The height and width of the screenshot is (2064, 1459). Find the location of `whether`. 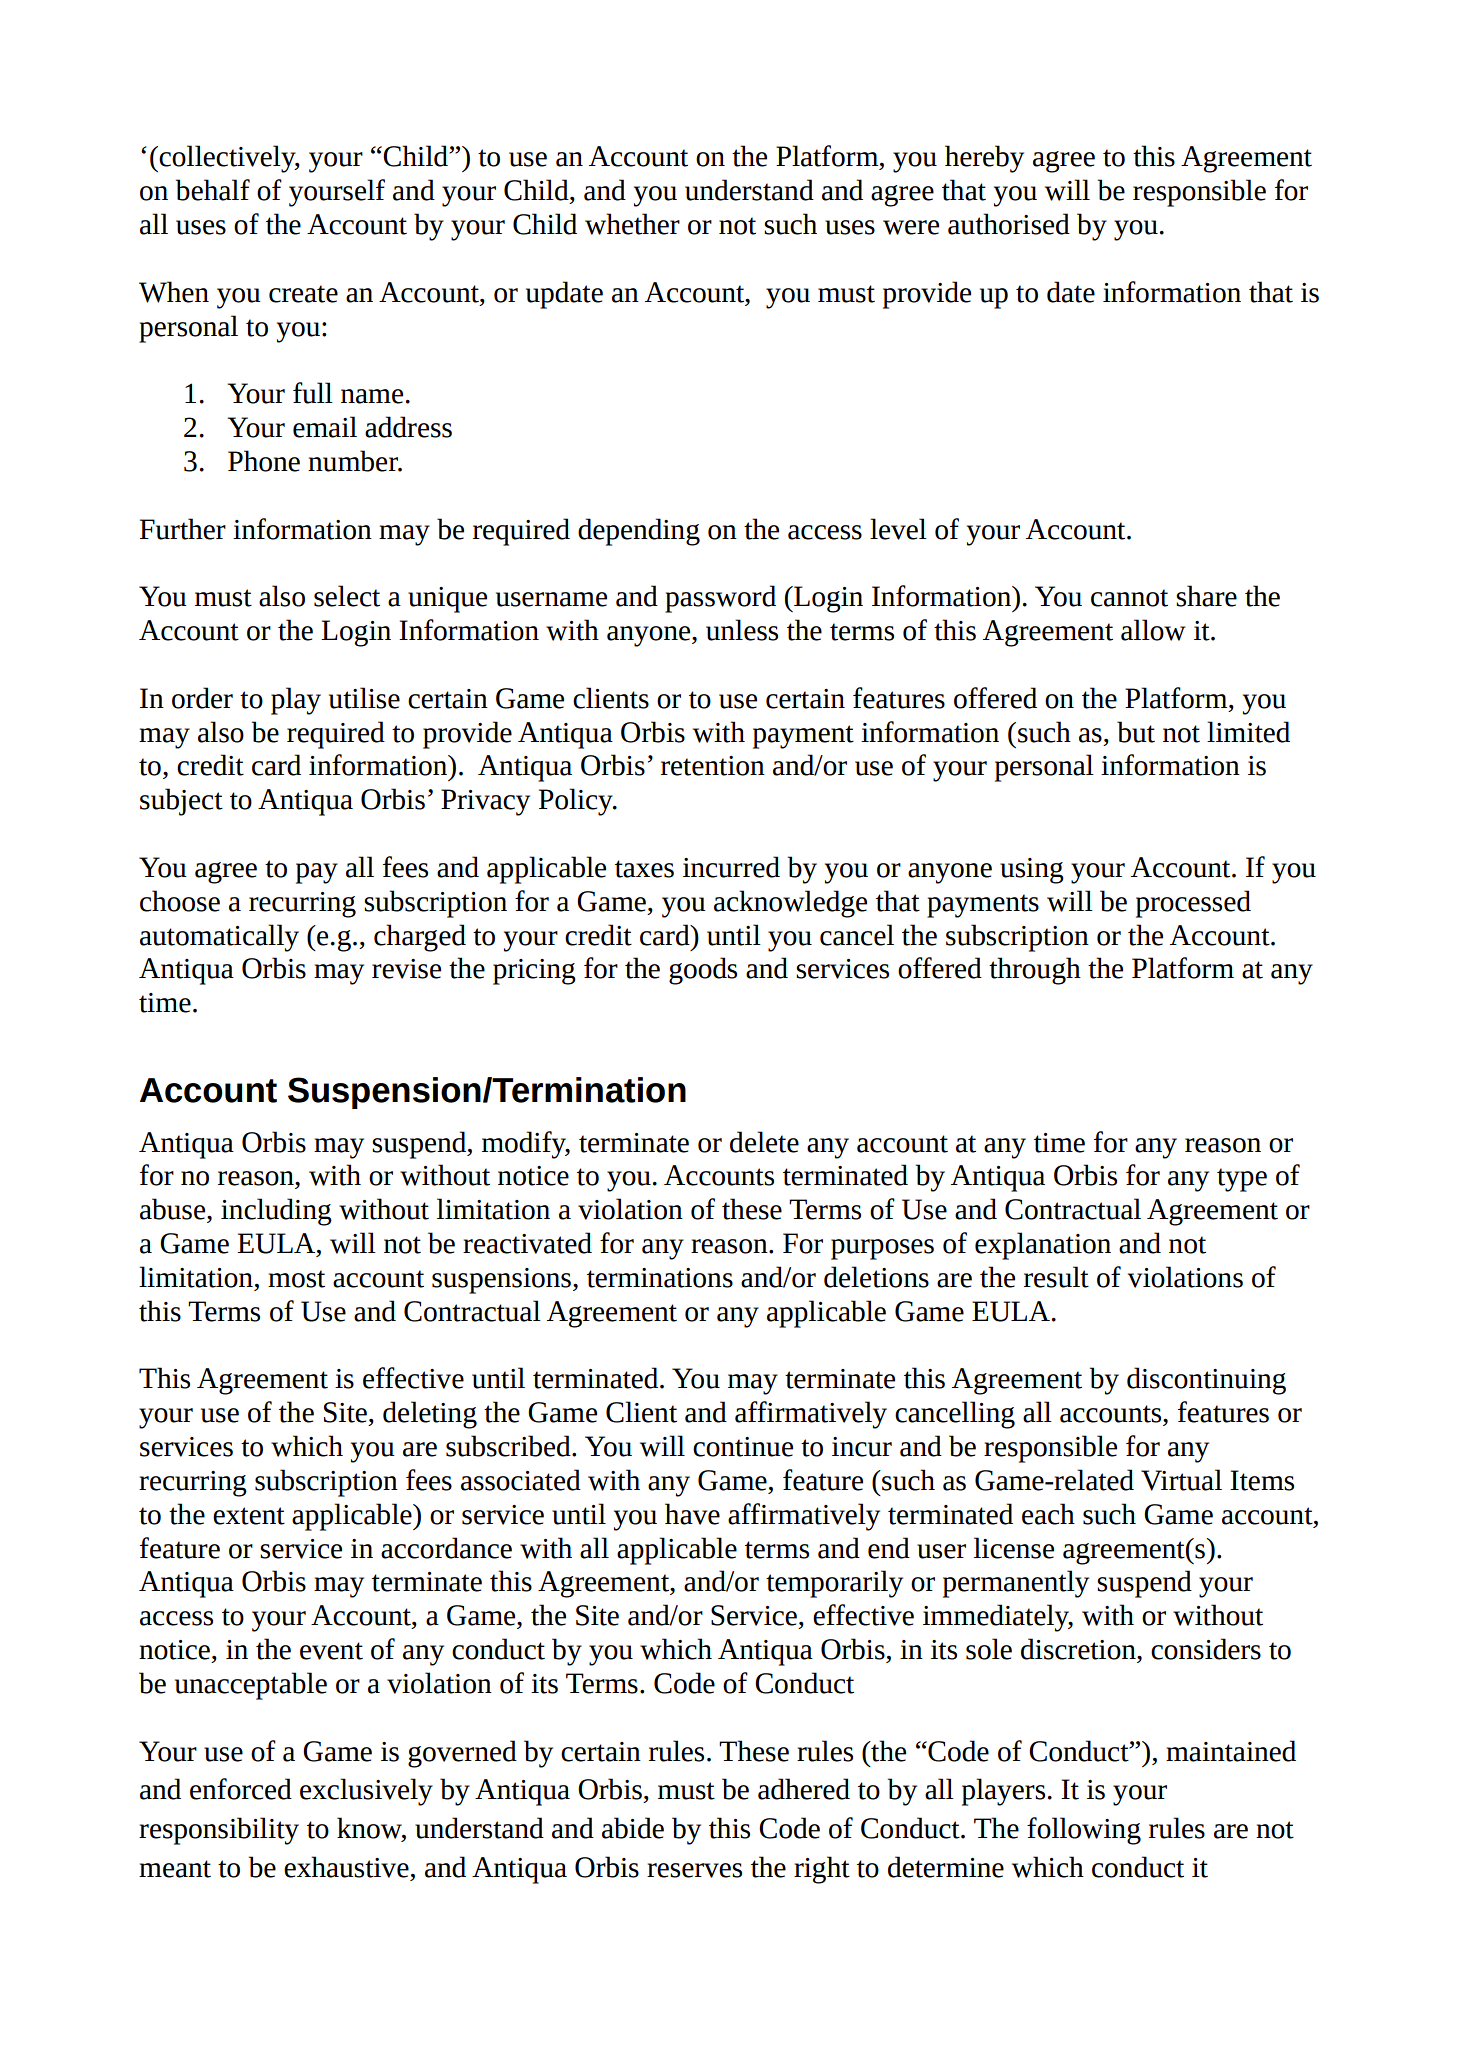

whether is located at coordinates (632, 224).
